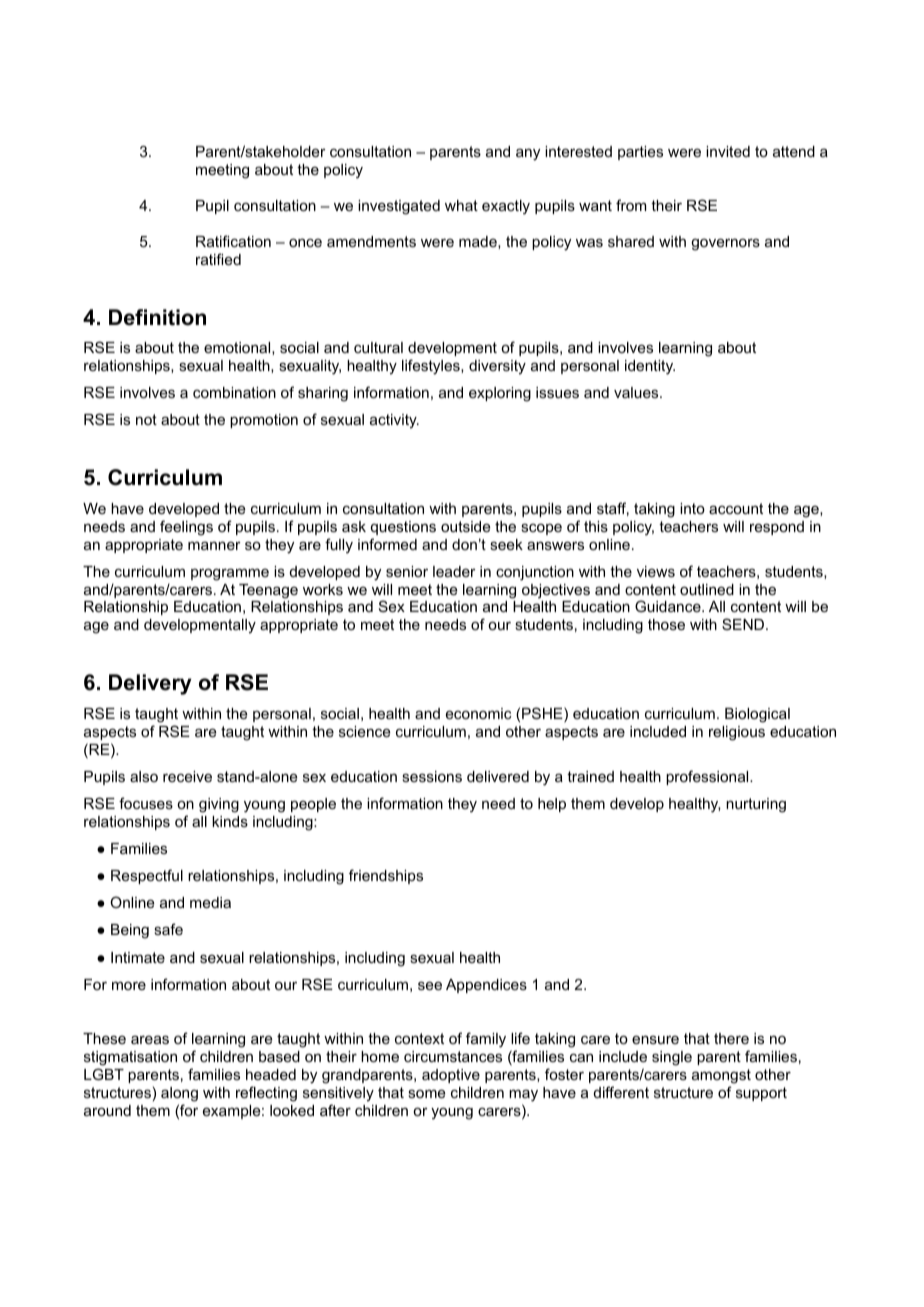 Image resolution: width=924 pixels, height=1307 pixels. I want to click on nurturing, so click(756, 805).
